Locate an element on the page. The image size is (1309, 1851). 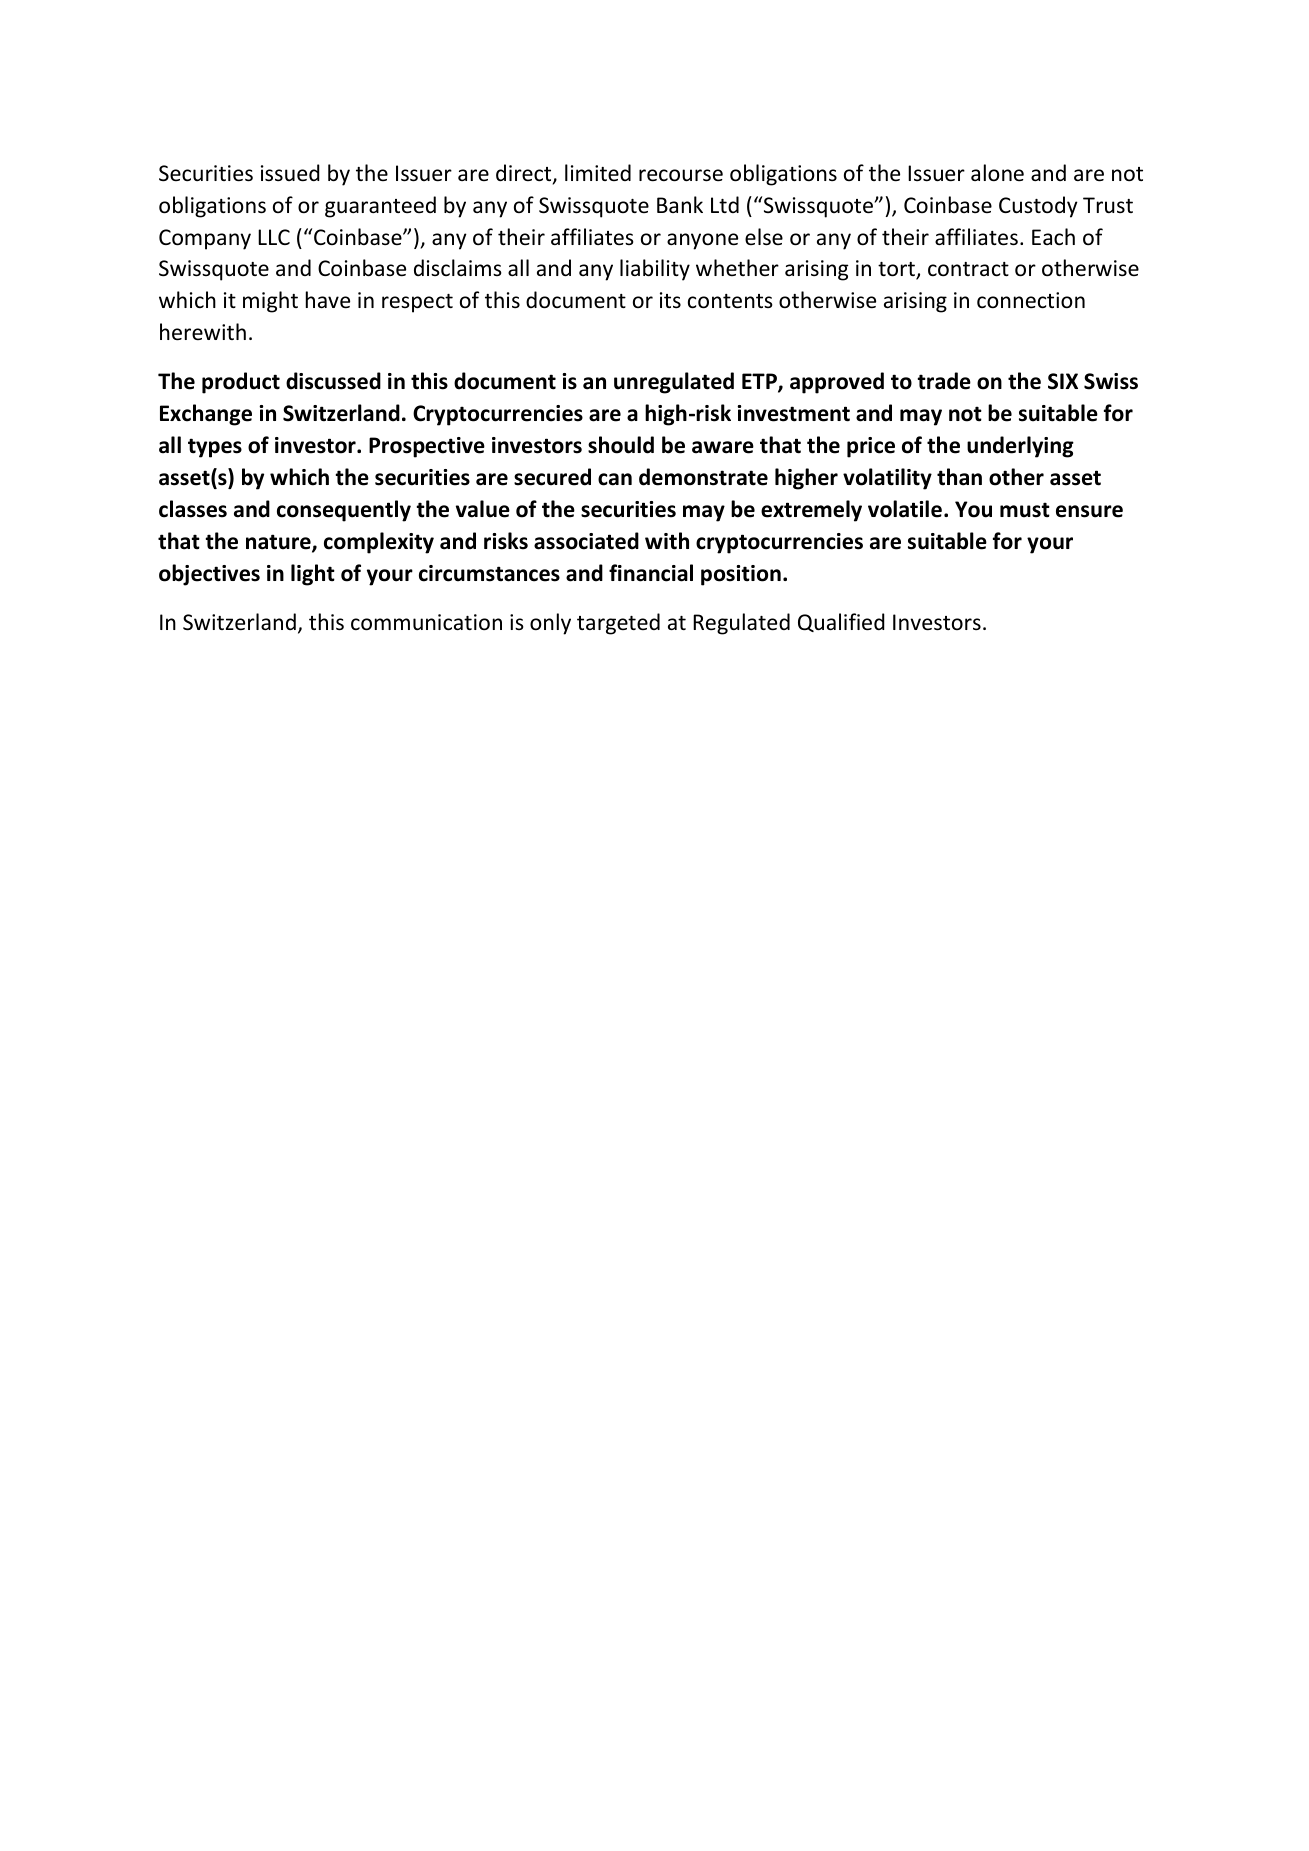
connection is located at coordinates (1031, 300).
